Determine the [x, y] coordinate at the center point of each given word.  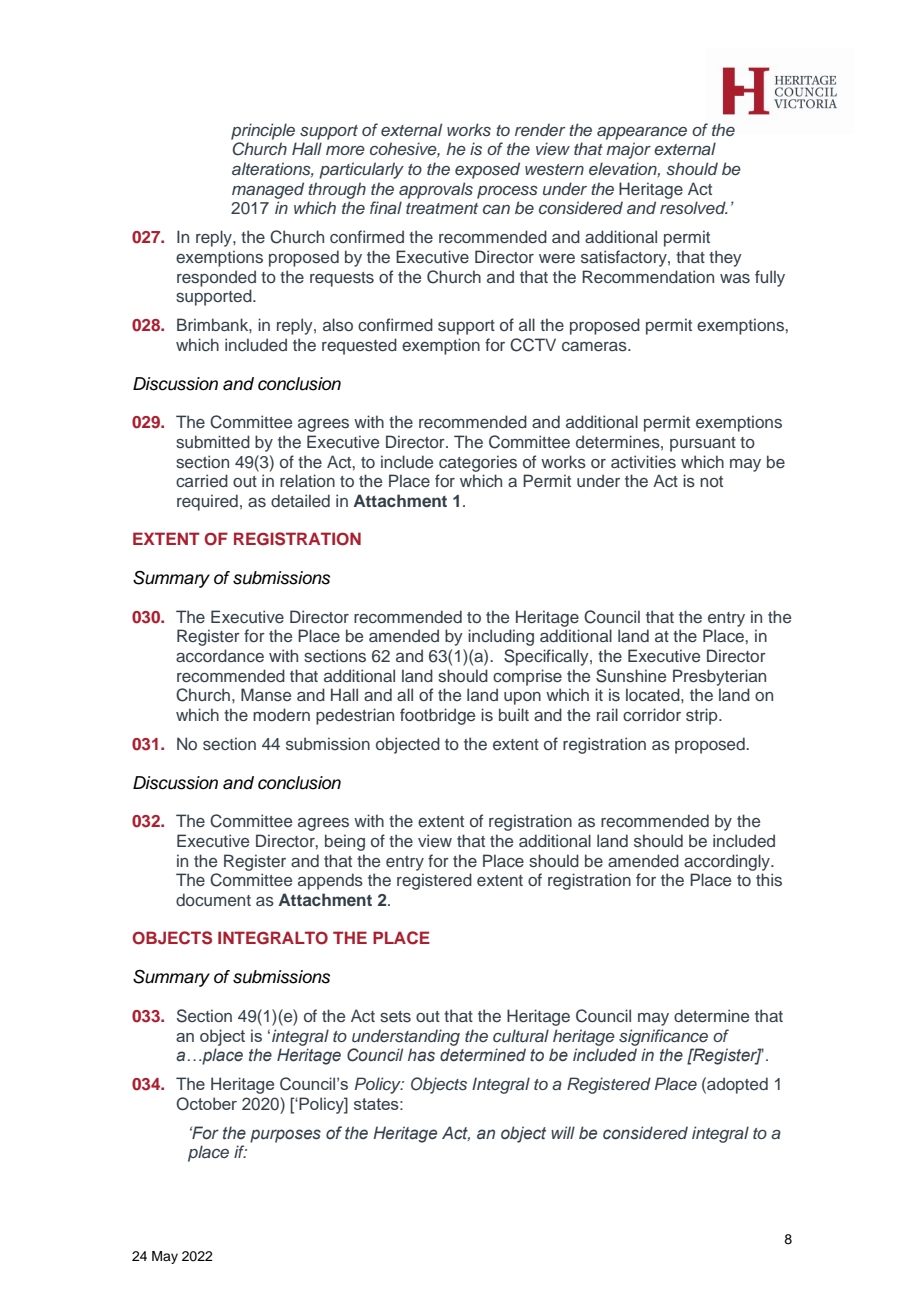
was [735, 278]
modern [281, 714]
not [711, 481]
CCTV [533, 345]
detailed [300, 500]
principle [263, 131]
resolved [694, 207]
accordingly [728, 862]
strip [703, 716]
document [213, 900]
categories [478, 463]
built [514, 714]
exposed [487, 170]
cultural [521, 1035]
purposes [285, 1136]
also [338, 325]
